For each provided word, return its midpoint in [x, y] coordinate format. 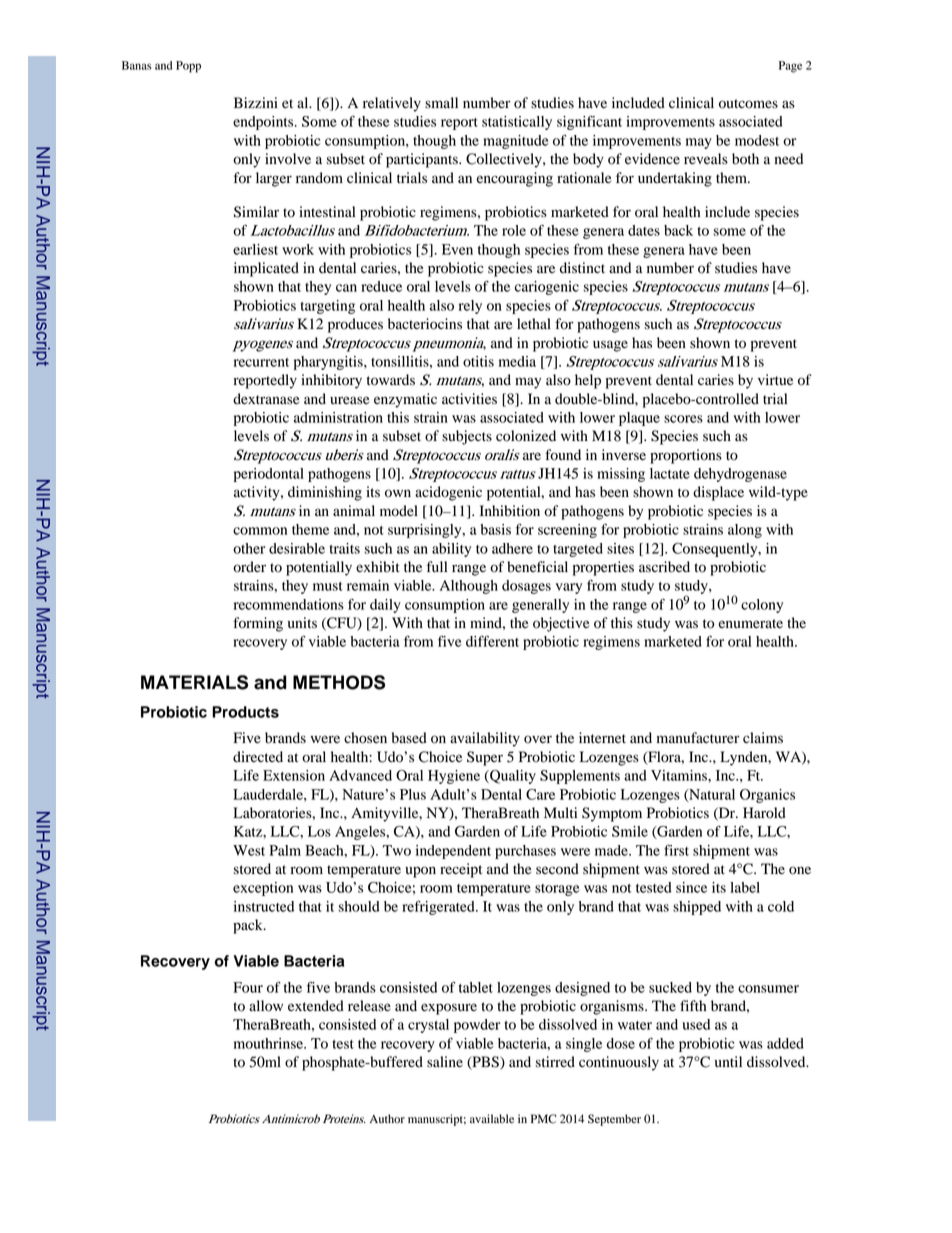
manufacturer [698, 738]
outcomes [748, 104]
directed [258, 757]
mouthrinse [269, 1043]
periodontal [269, 475]
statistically [517, 123]
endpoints [264, 123]
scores [683, 419]
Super [485, 758]
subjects [467, 437]
